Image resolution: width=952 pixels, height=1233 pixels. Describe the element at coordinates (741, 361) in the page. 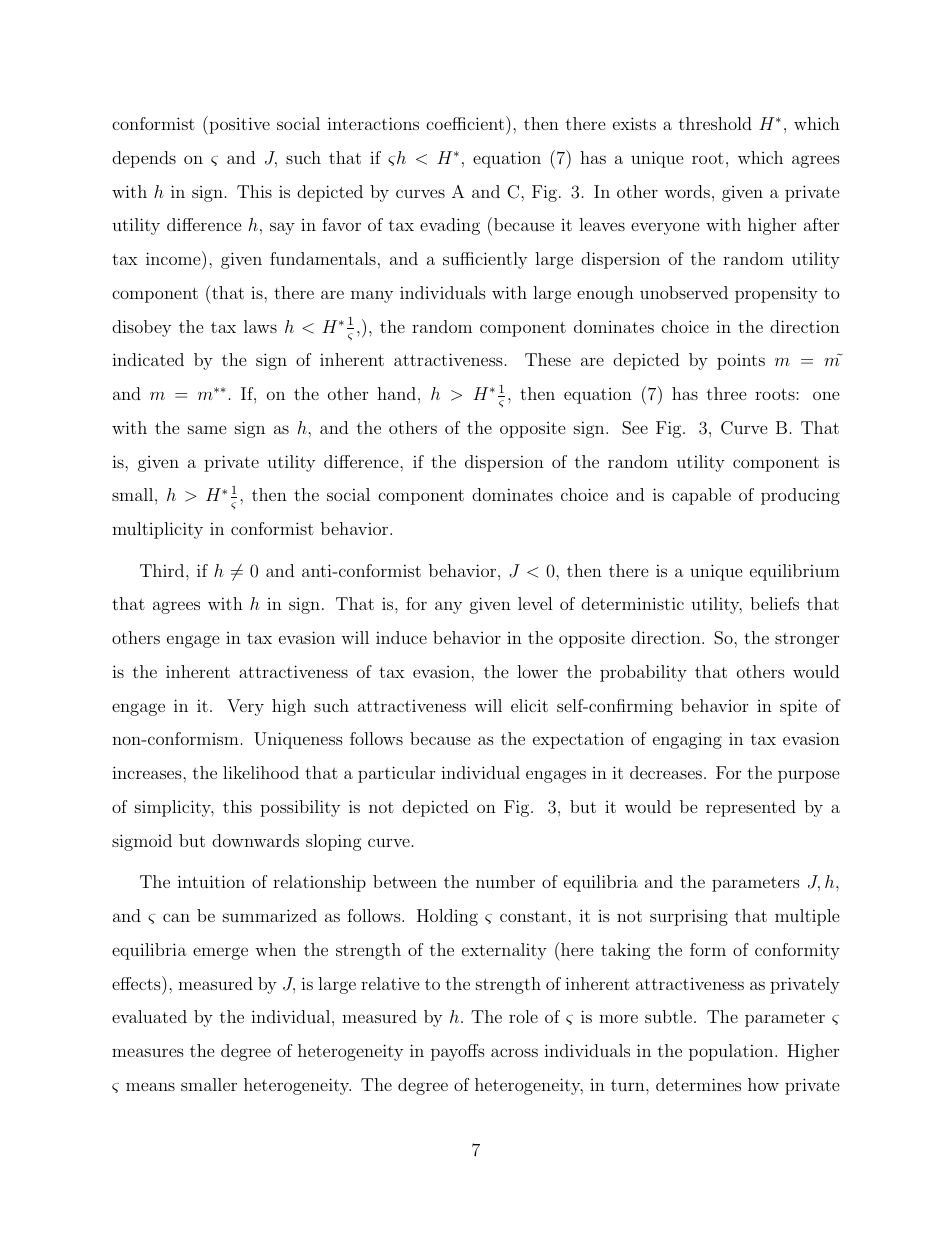

I see `points` at that location.
